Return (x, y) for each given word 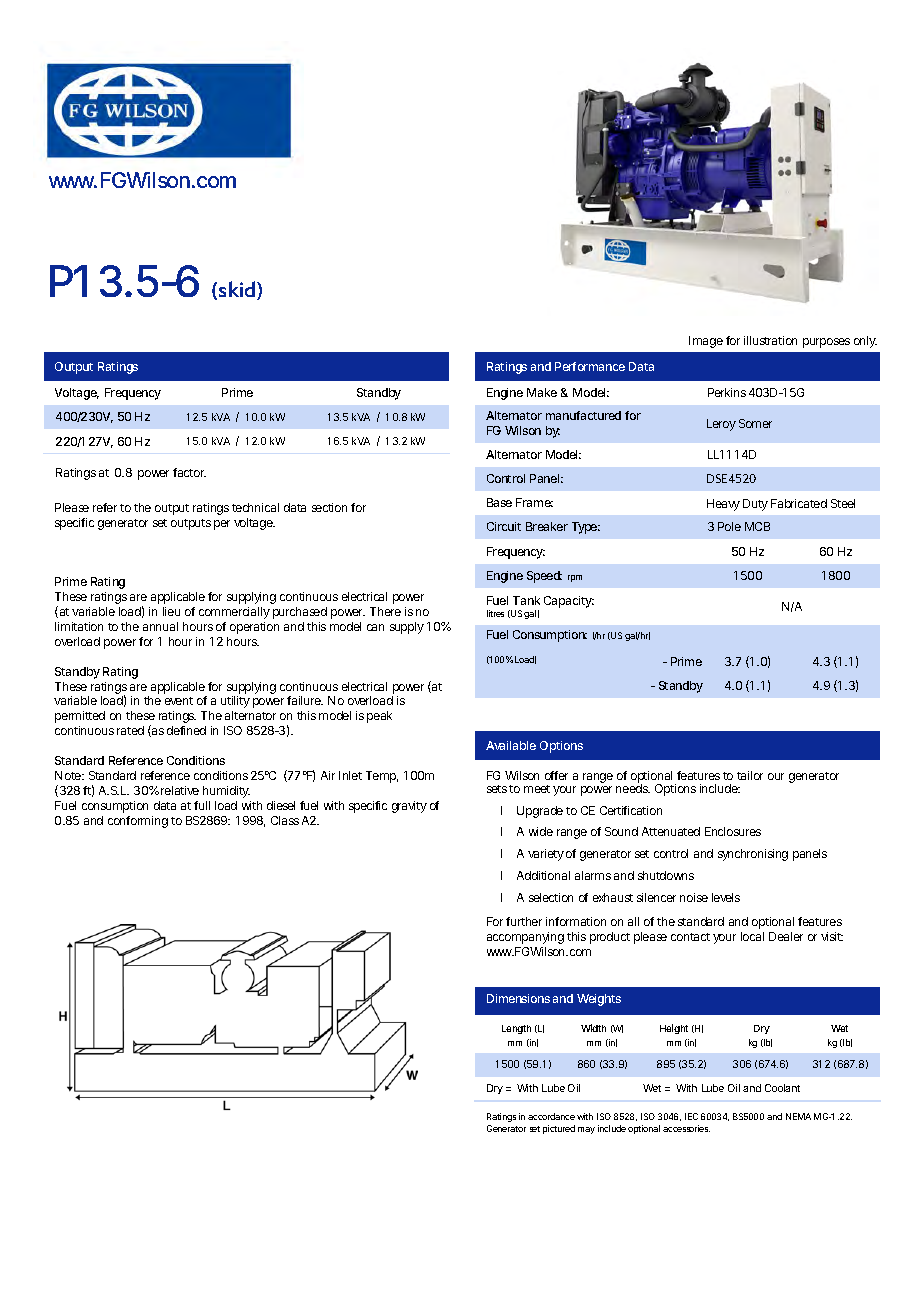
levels (726, 897)
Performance (590, 366)
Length (516, 1029)
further (524, 921)
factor (189, 472)
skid (238, 290)
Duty (755, 505)
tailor (750, 775)
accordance (551, 1116)
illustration (770, 340)
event (179, 701)
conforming (138, 822)
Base (499, 502)
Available (511, 745)
